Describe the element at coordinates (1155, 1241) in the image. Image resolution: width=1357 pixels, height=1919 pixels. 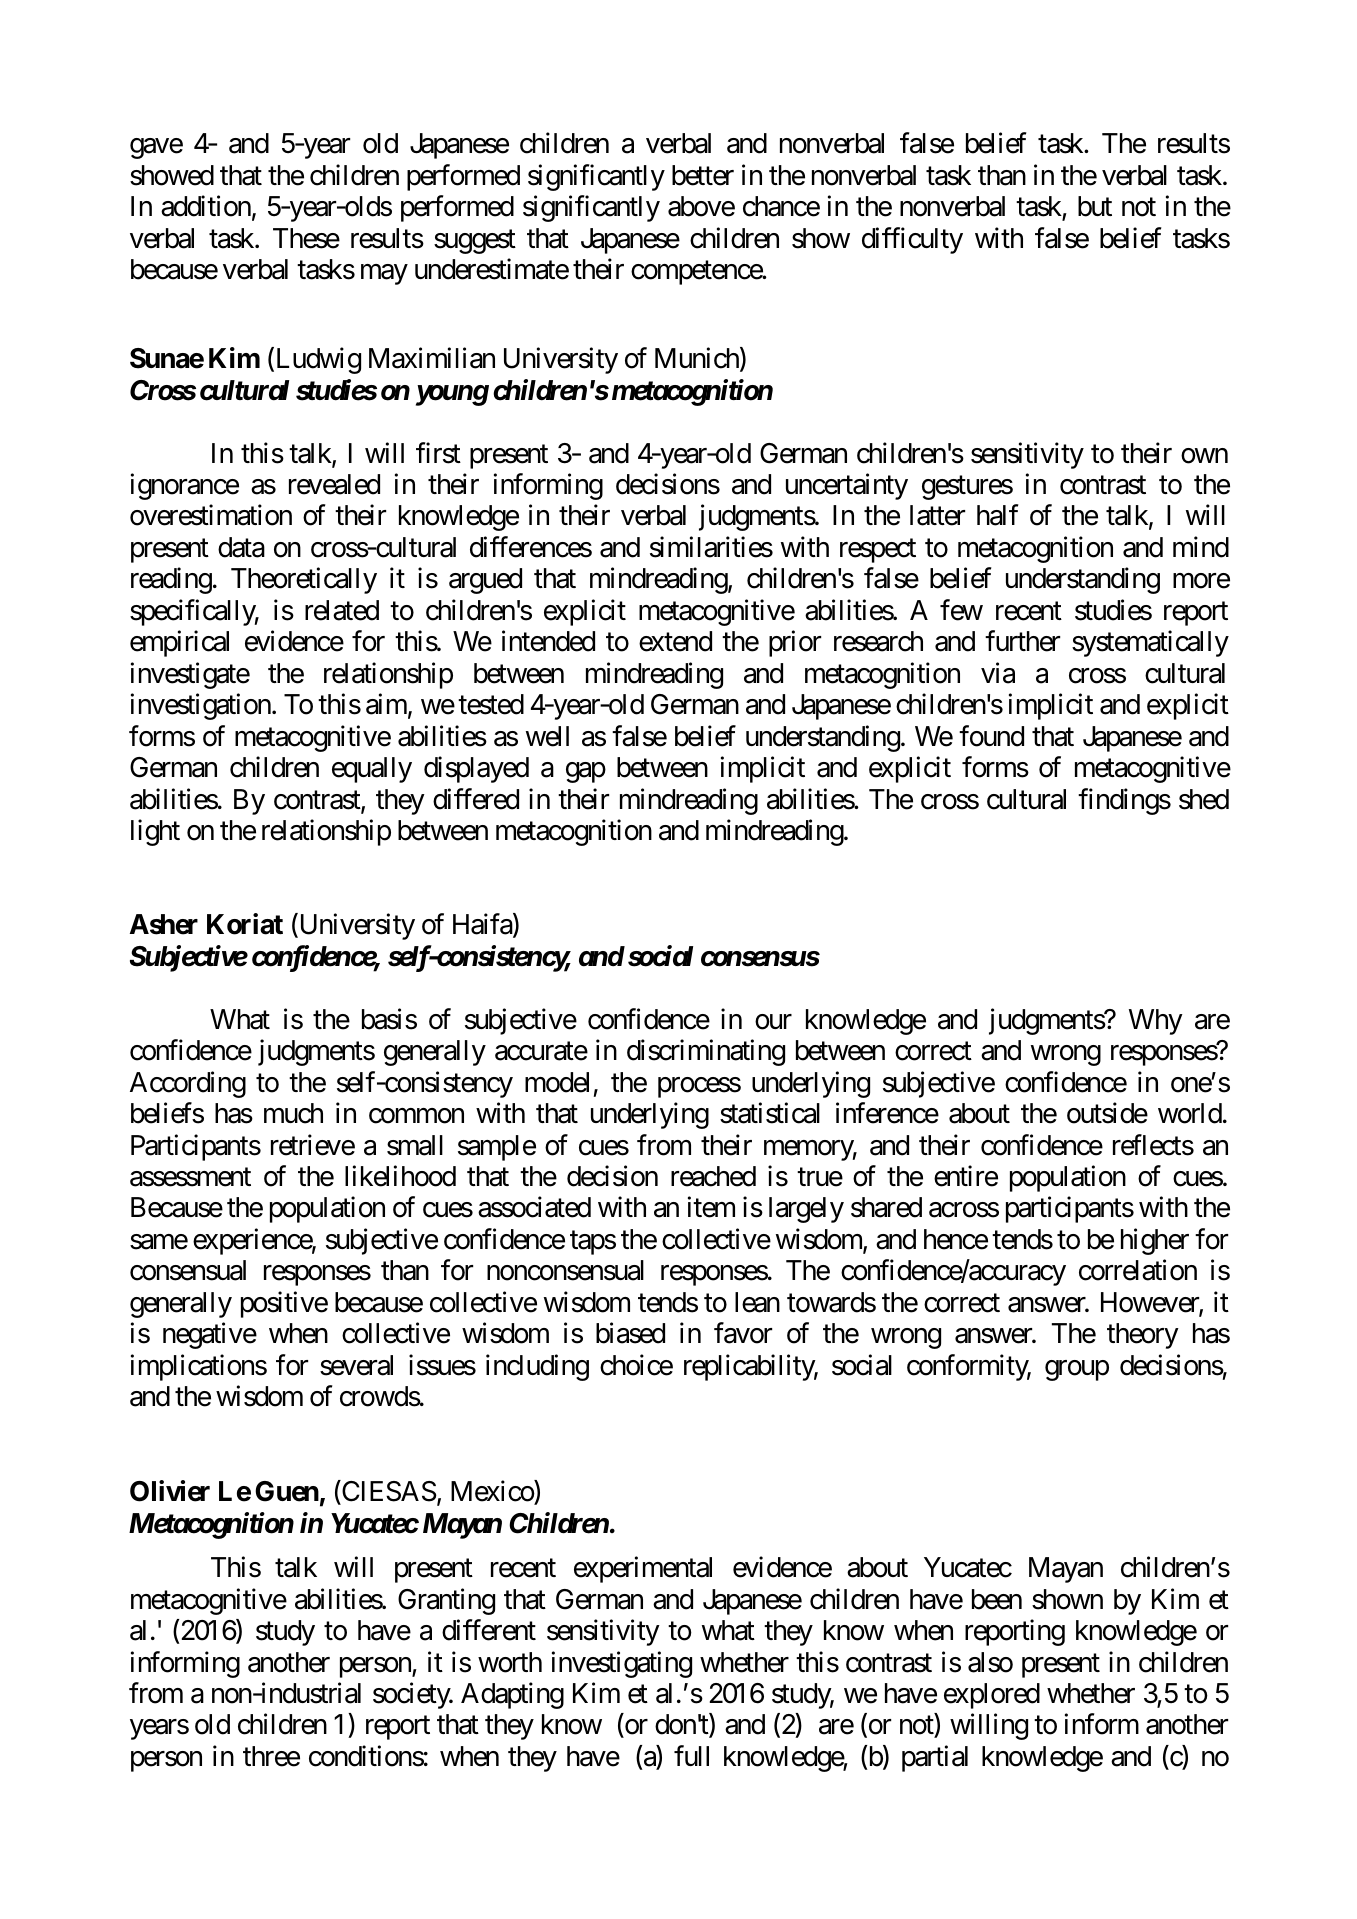
I see `higher` at that location.
